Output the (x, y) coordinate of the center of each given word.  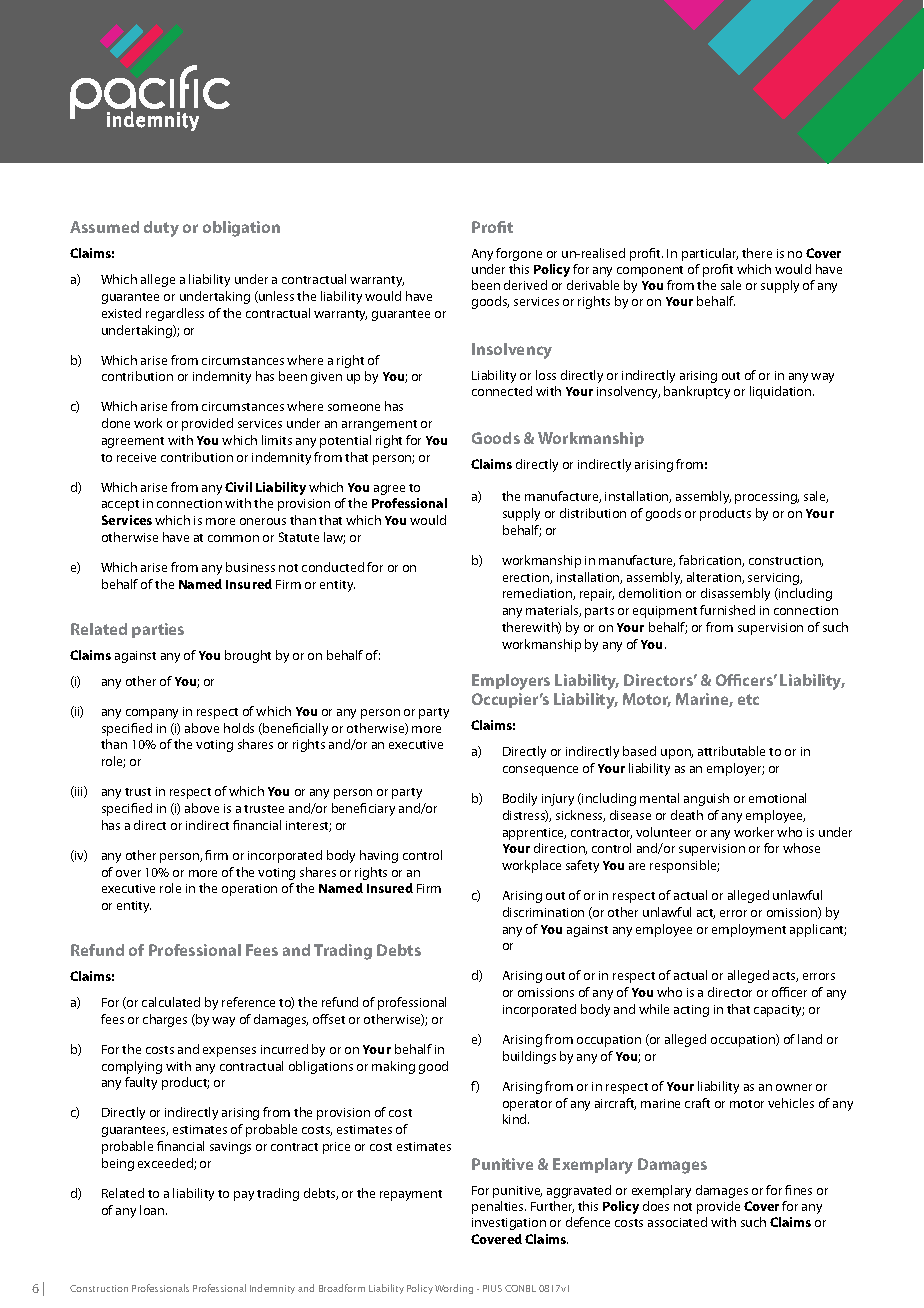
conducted (333, 567)
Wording (454, 1289)
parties (158, 630)
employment (749, 930)
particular (710, 254)
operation (249, 890)
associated (677, 1222)
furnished (727, 610)
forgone (519, 254)
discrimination (543, 912)
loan (153, 1210)
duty (161, 229)
